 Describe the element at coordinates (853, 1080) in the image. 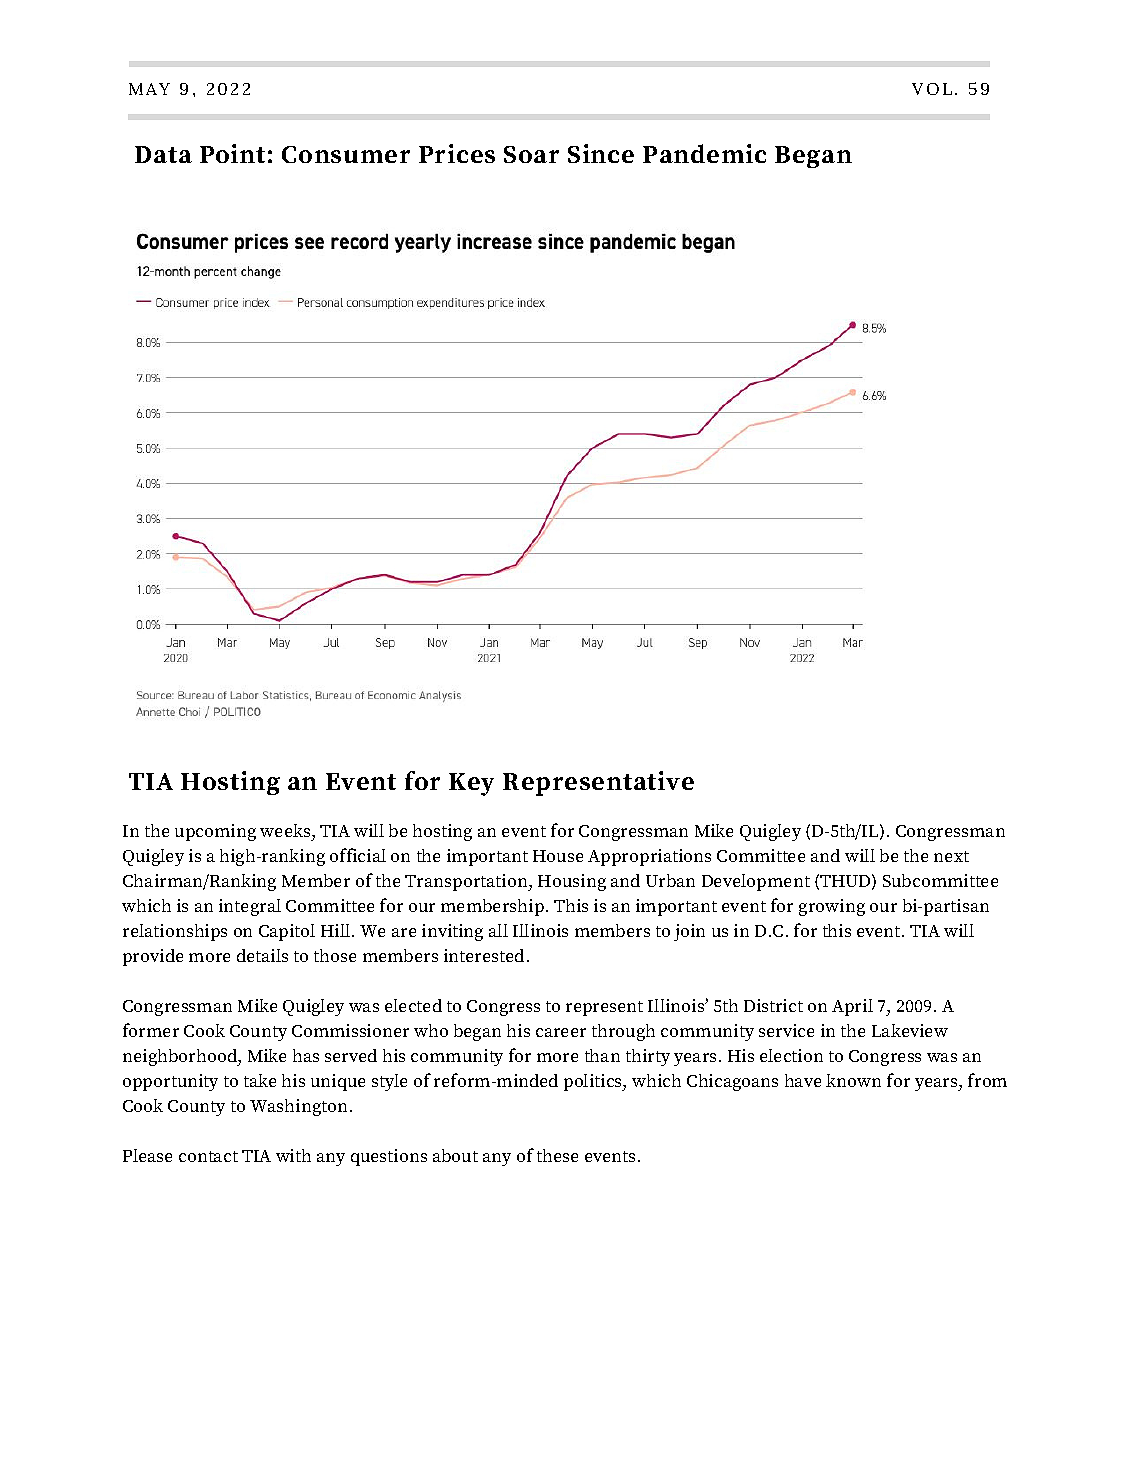

I see `known` at that location.
